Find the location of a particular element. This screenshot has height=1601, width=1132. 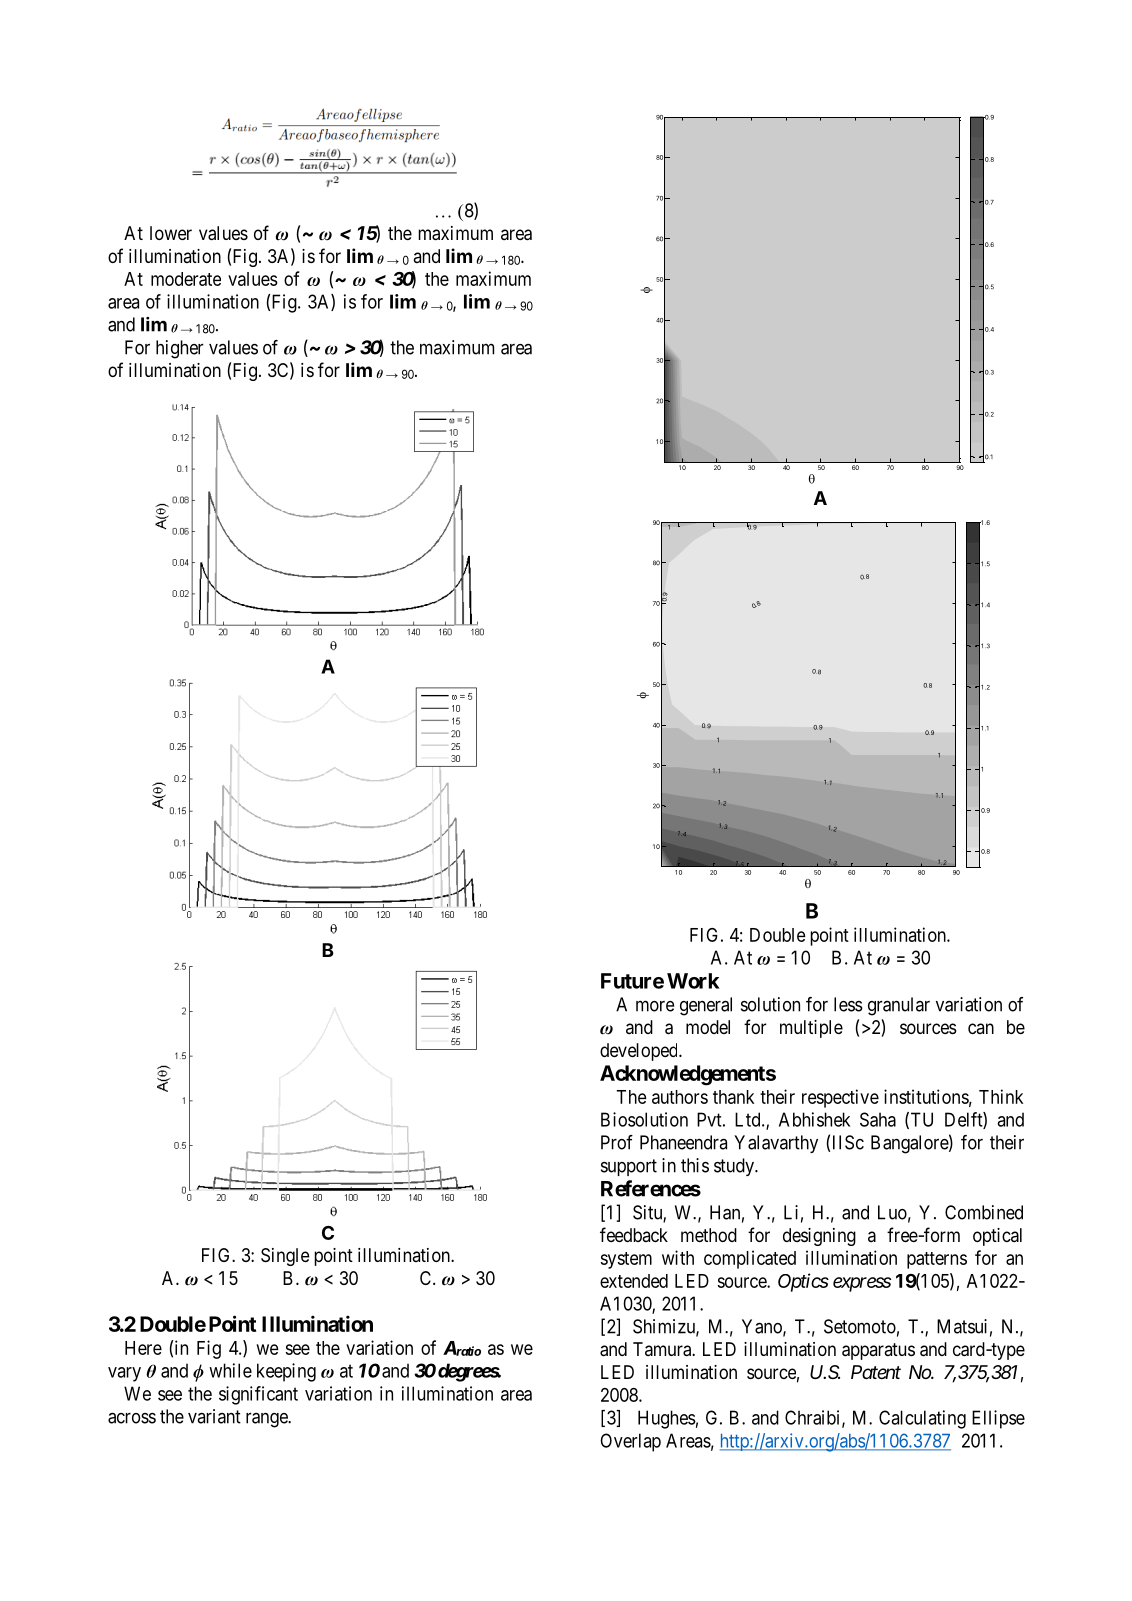

Overlap is located at coordinates (630, 1442).
